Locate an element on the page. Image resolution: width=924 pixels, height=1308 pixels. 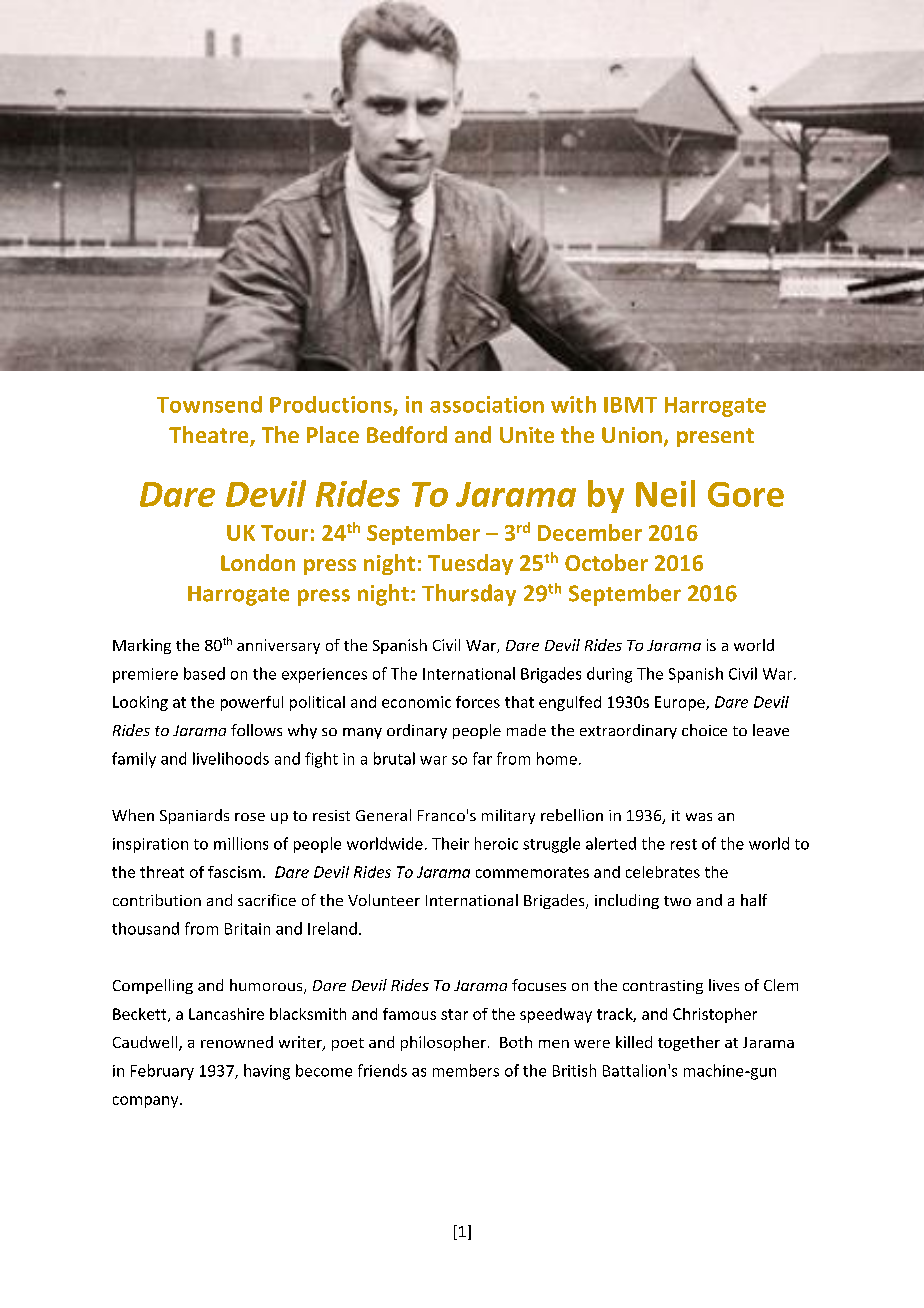
during is located at coordinates (609, 675).
